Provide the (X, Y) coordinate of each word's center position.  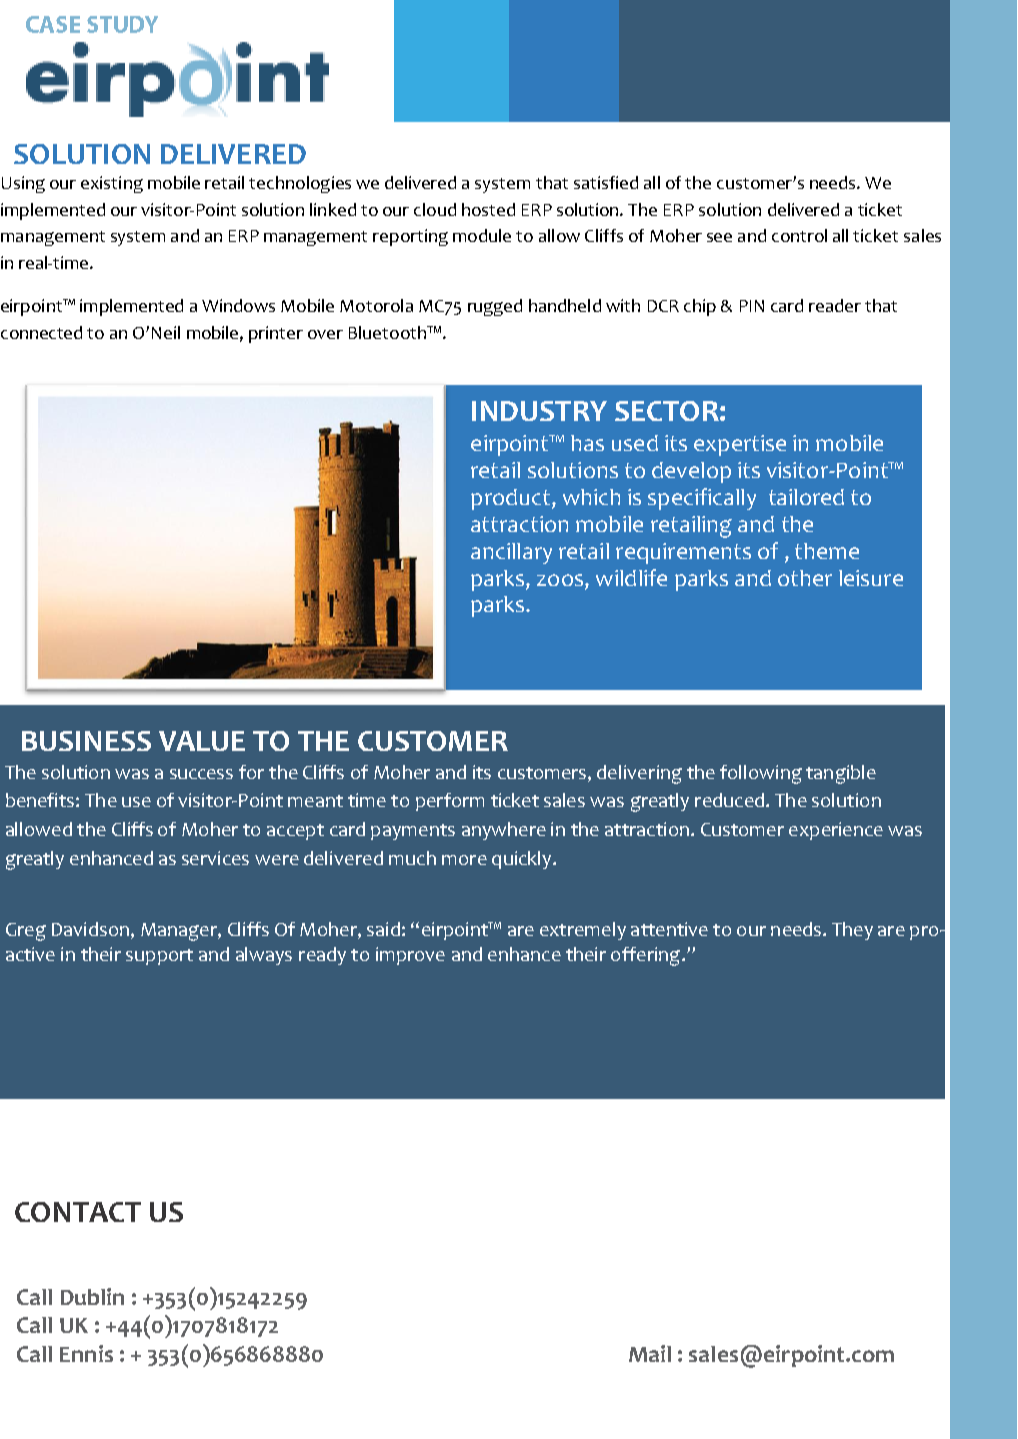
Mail (650, 1353)
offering (647, 956)
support (159, 957)
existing (112, 184)
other (805, 578)
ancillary (511, 553)
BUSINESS (86, 741)
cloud (435, 209)
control (799, 235)
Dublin (92, 1296)
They (852, 931)
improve (410, 956)
